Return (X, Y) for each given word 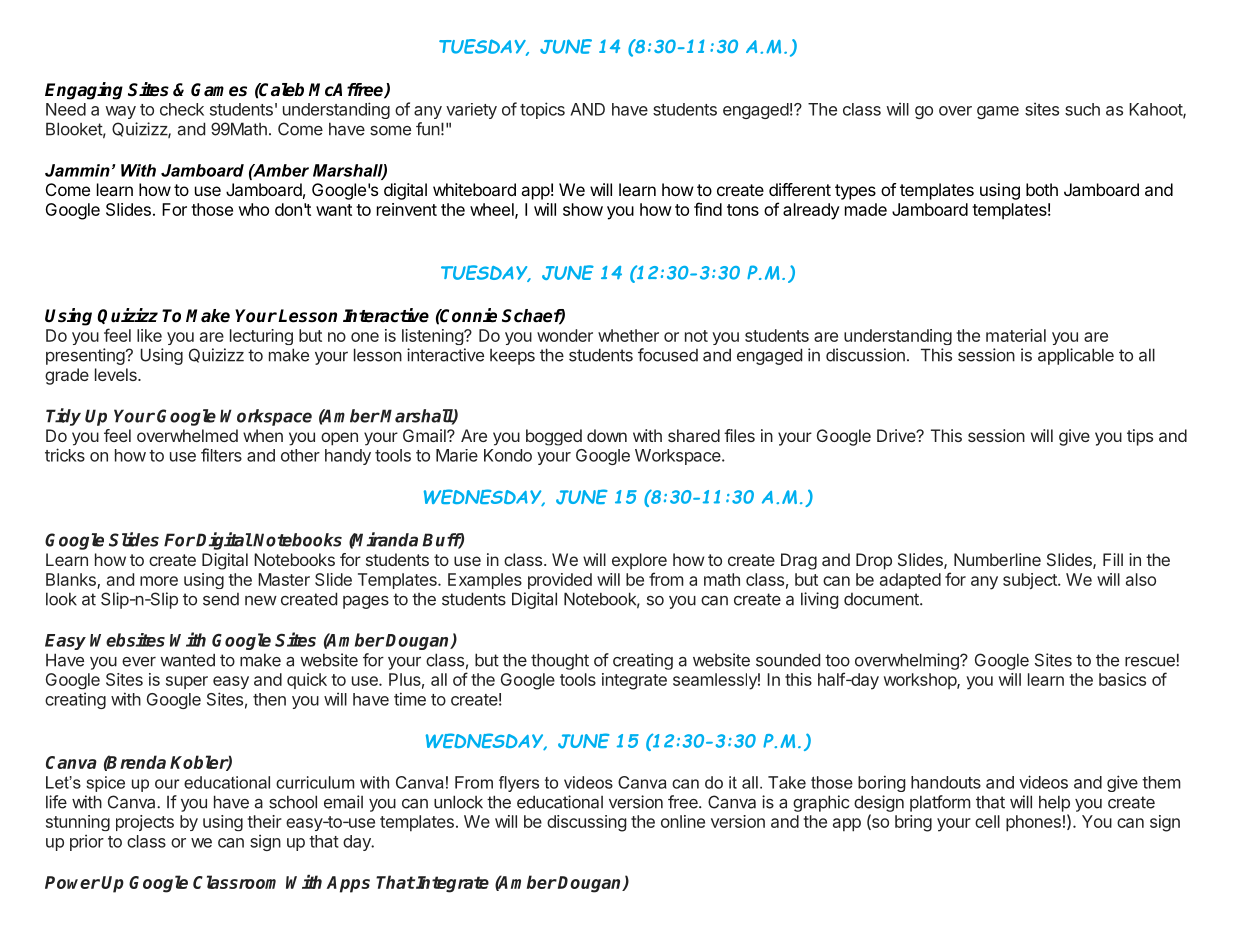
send (221, 599)
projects (145, 823)
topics (542, 110)
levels (117, 374)
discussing (586, 823)
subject (1031, 581)
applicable (1076, 356)
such (1082, 109)
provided (560, 581)
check (182, 109)
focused (668, 355)
